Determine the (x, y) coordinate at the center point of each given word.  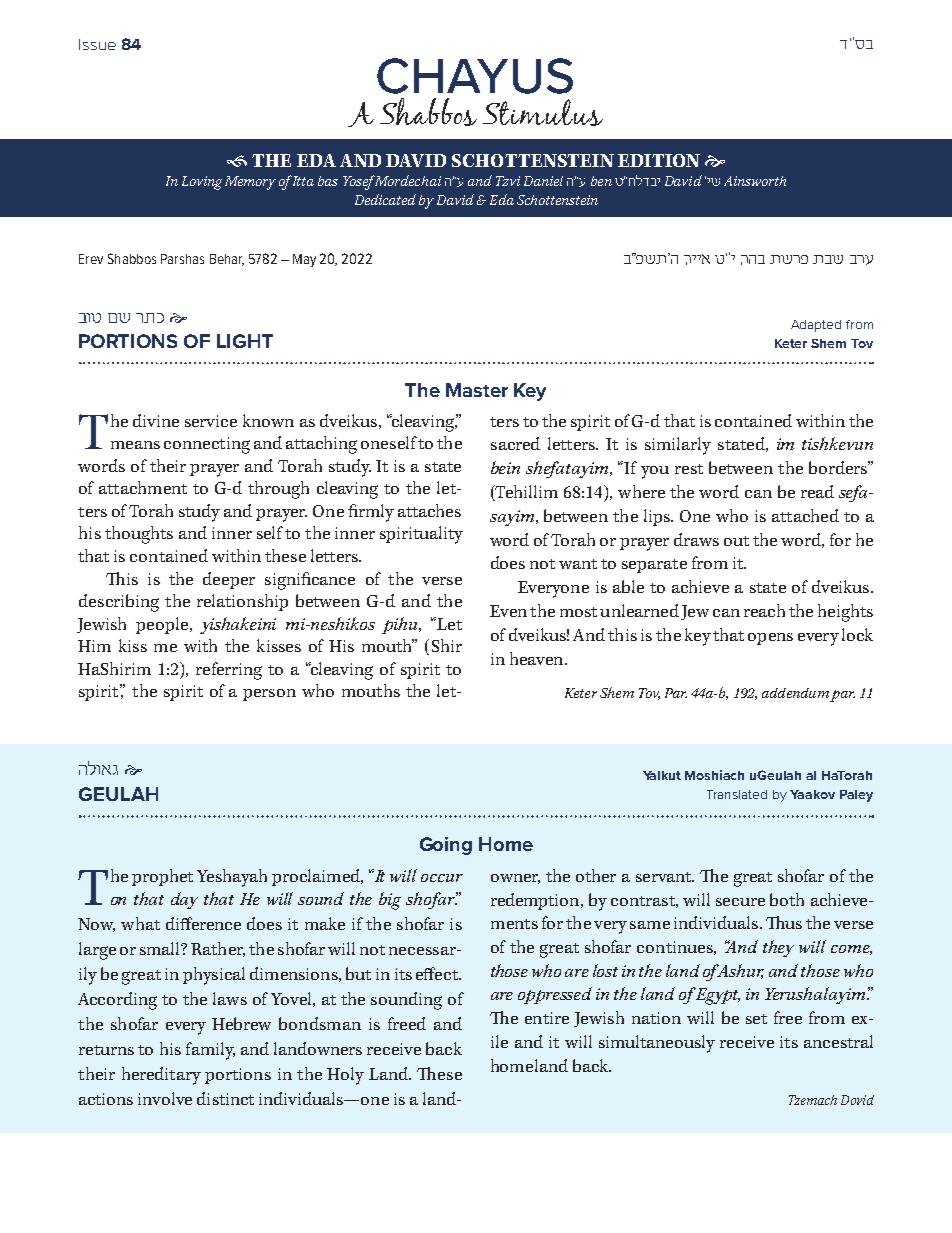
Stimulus (543, 112)
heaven (538, 658)
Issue (97, 44)
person (269, 695)
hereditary (161, 1076)
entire (547, 1018)
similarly (678, 446)
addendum (795, 693)
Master (477, 390)
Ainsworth (755, 181)
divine (156, 420)
